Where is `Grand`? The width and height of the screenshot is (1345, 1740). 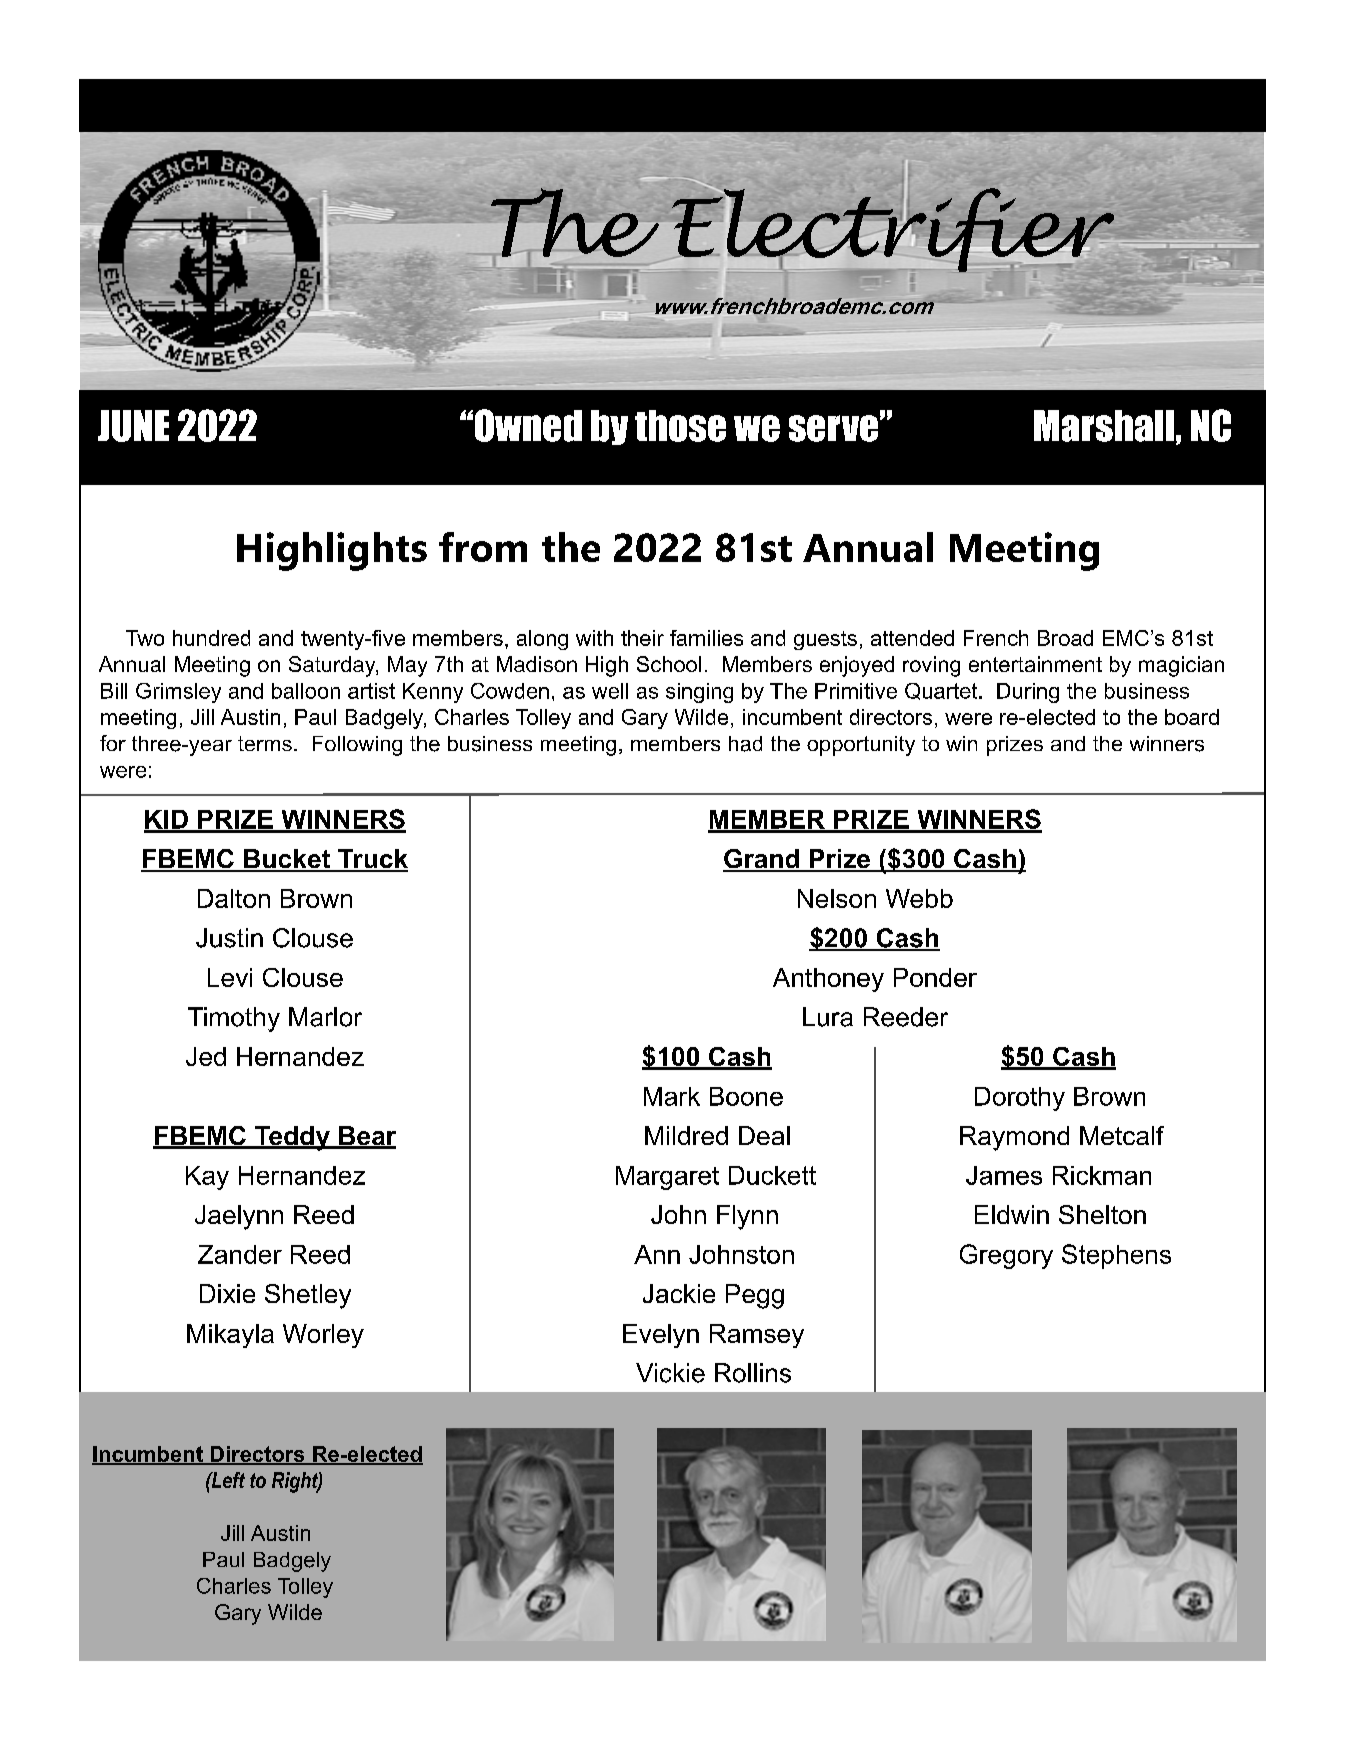 Grand is located at coordinates (762, 860).
